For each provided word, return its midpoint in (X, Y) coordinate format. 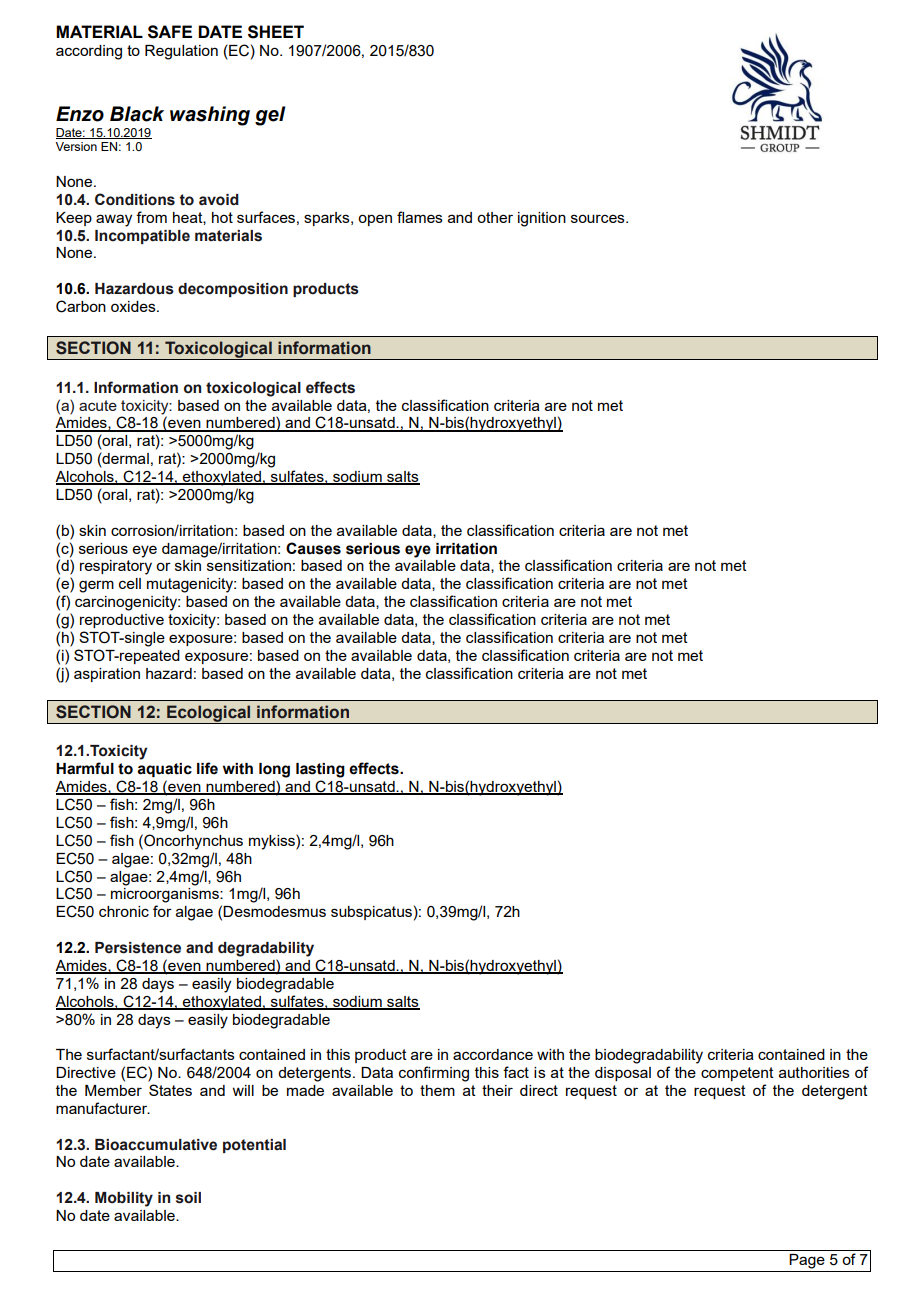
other (495, 217)
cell (130, 583)
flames (420, 217)
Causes (313, 548)
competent (737, 1074)
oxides (134, 306)
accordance (493, 1054)
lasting (320, 770)
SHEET (276, 32)
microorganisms (166, 895)
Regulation (181, 52)
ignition (542, 219)
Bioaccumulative (156, 1145)
